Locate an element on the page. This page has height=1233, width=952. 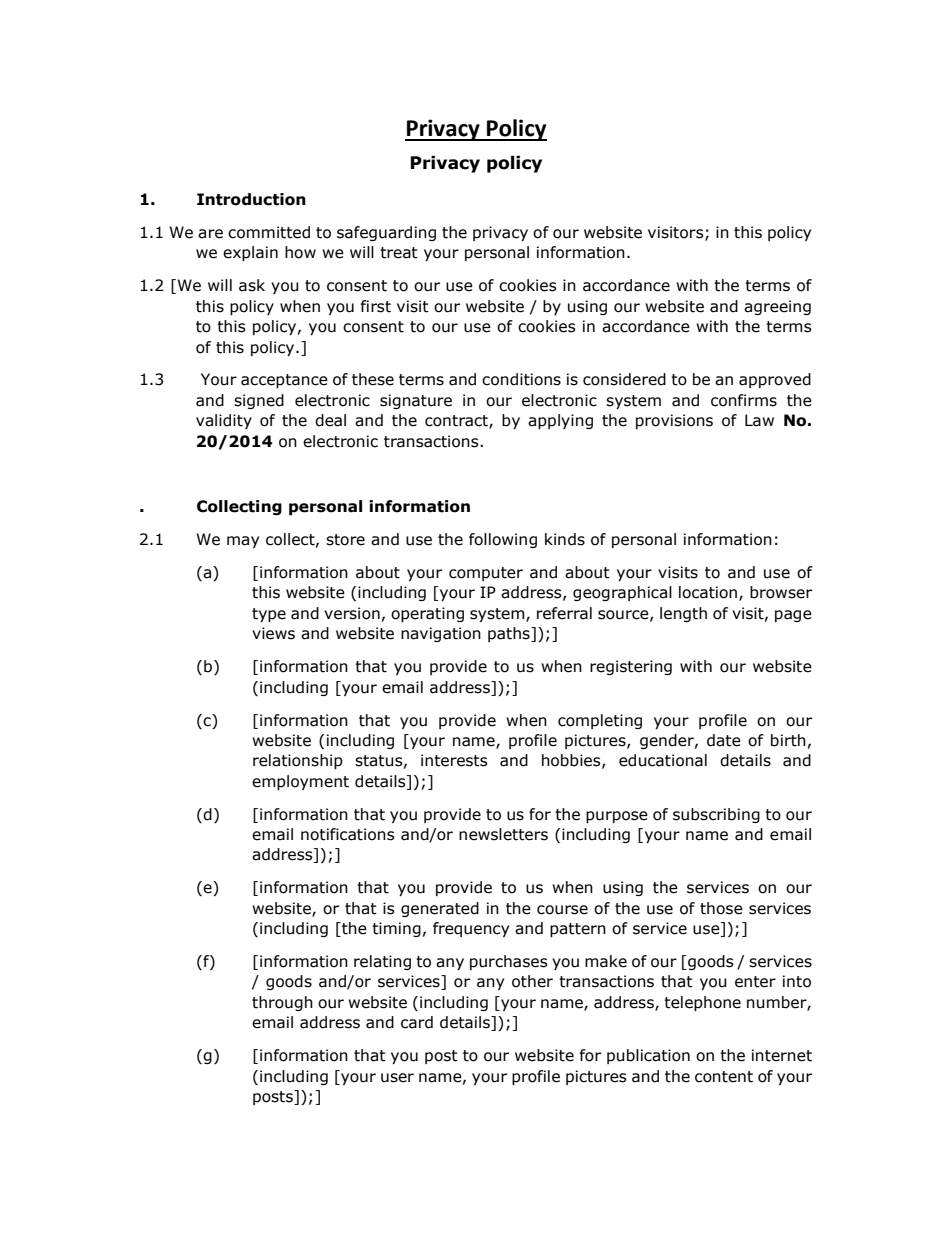
relationship is located at coordinates (298, 761).
